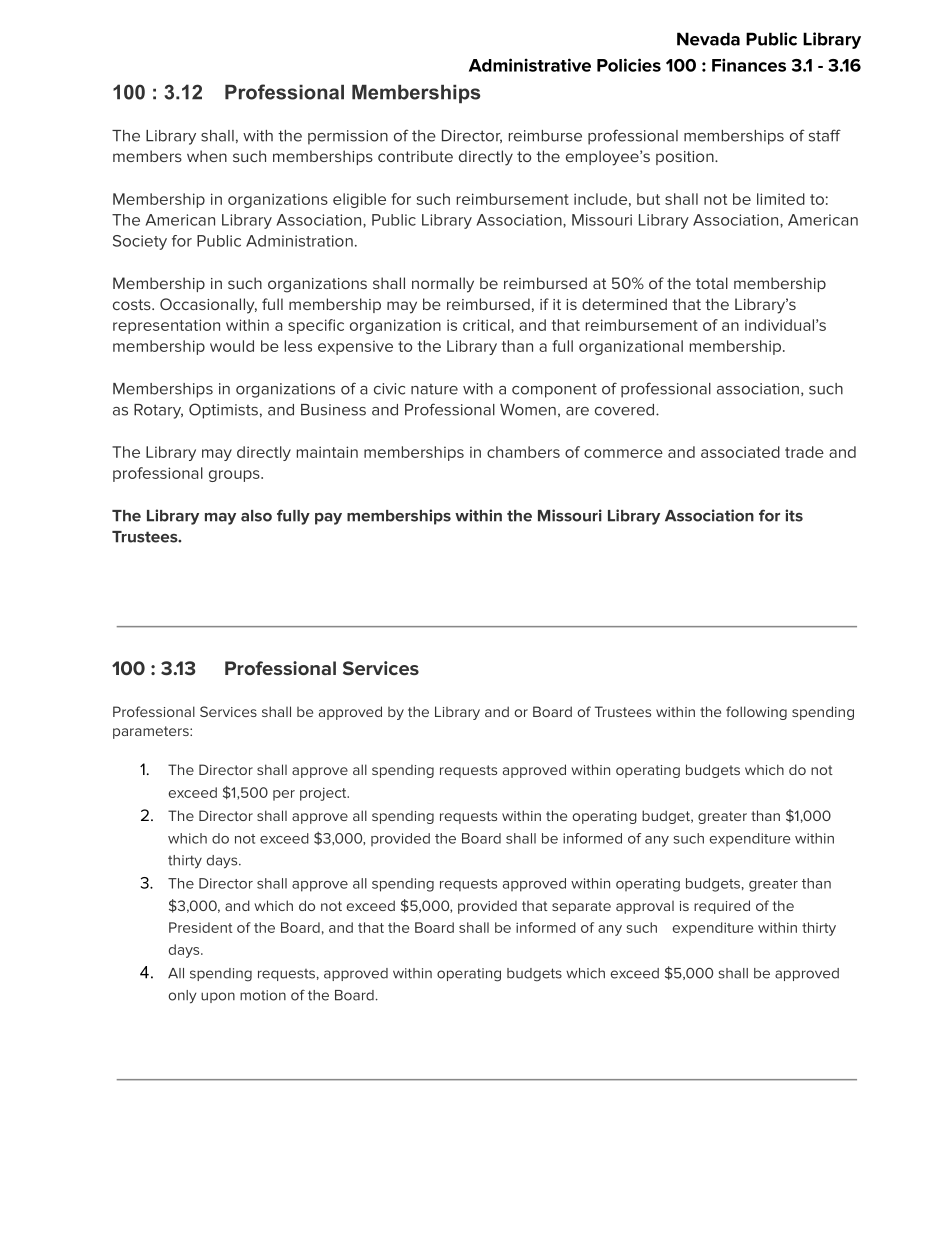 Image resolution: width=952 pixels, height=1233 pixels. I want to click on project, so click(324, 794).
